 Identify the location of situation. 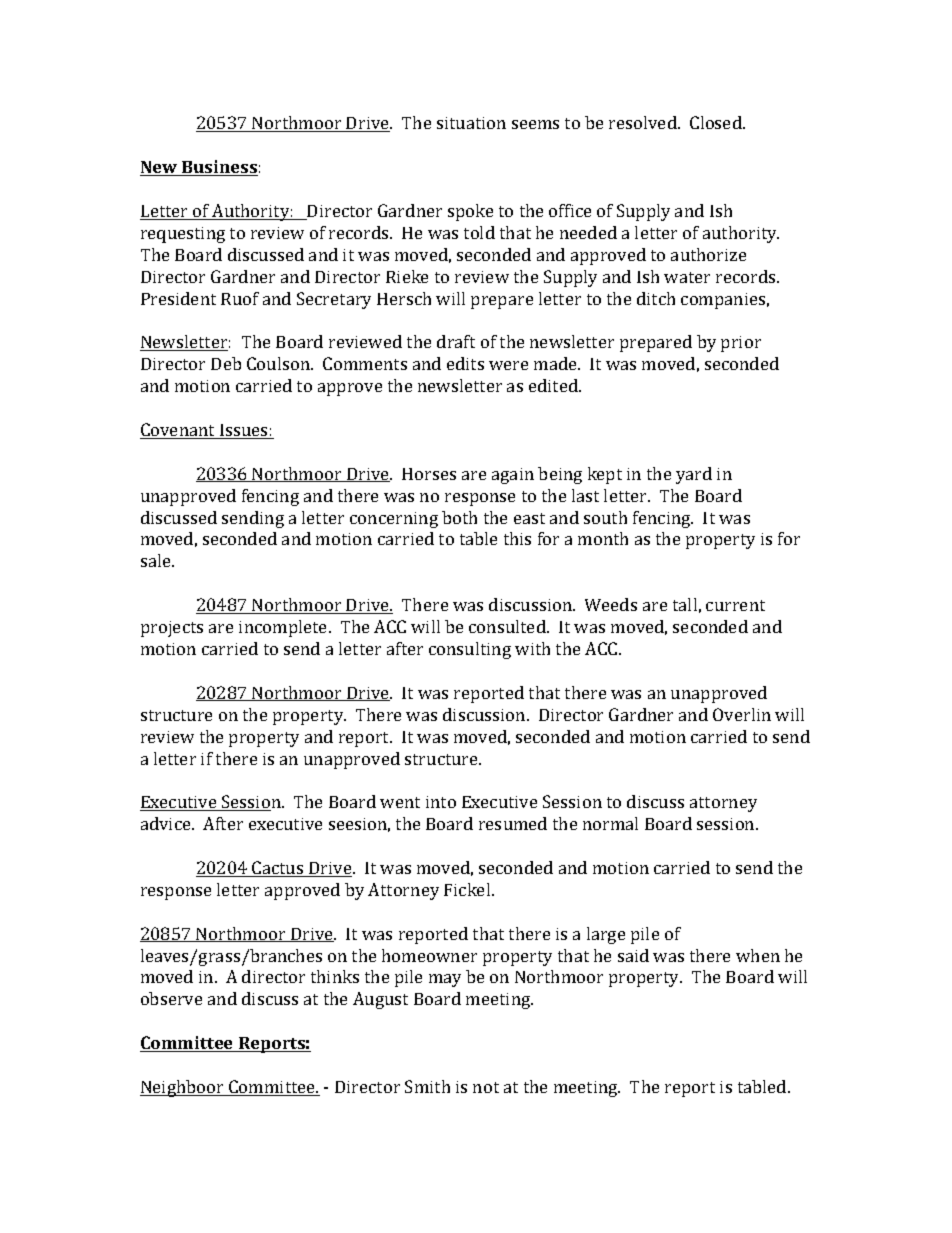
(471, 123).
